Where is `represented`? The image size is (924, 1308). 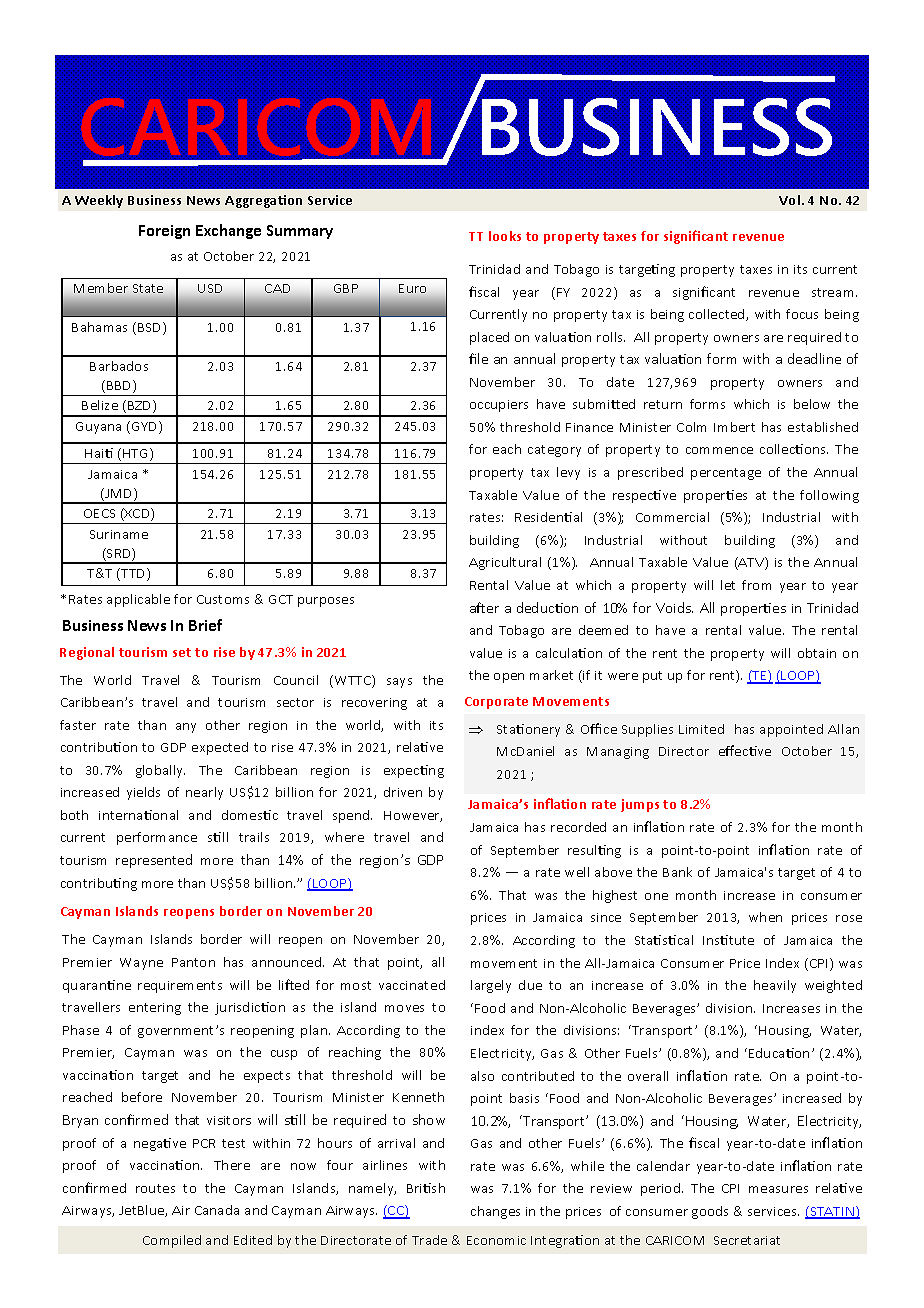 represented is located at coordinates (154, 861).
